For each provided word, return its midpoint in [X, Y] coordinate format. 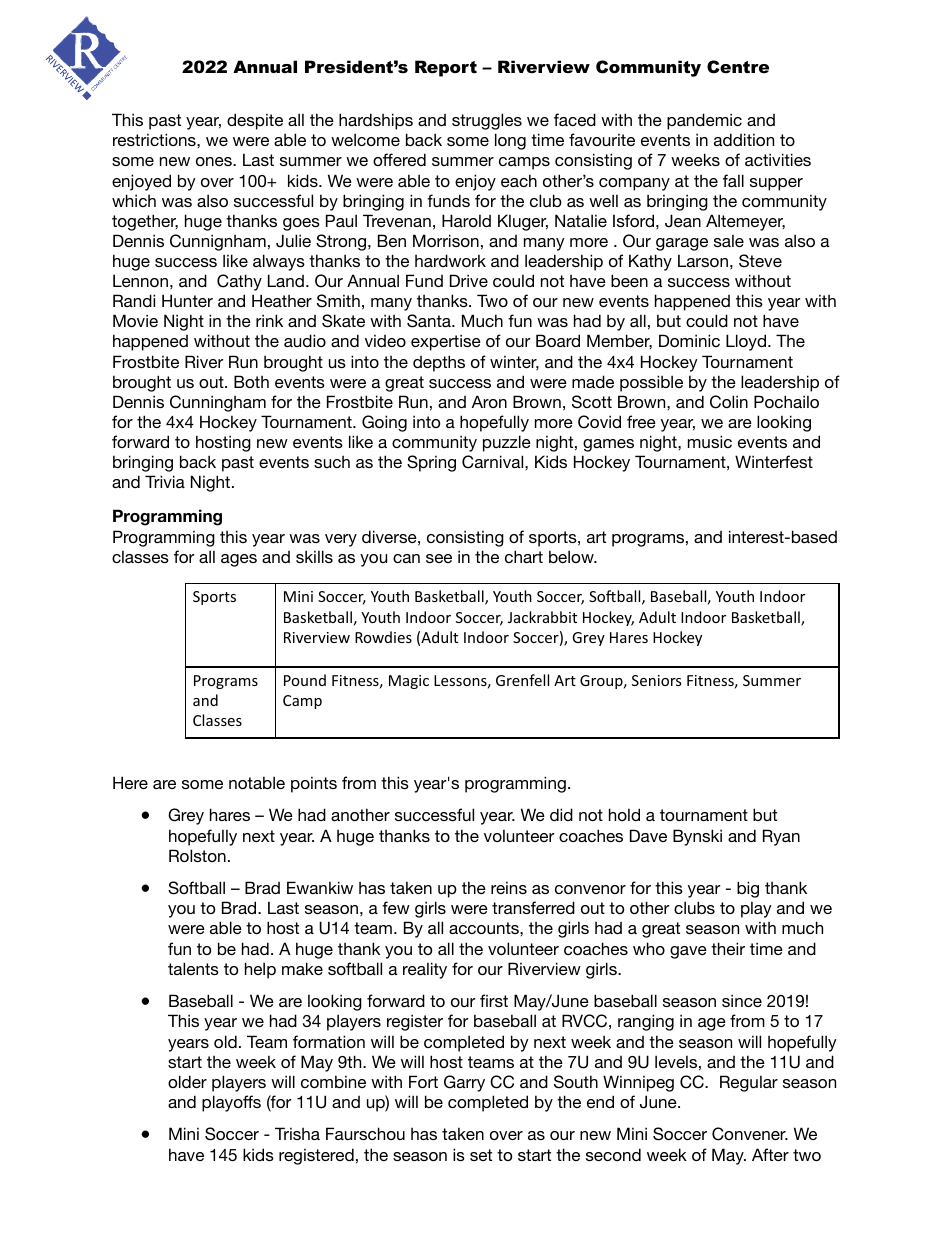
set [481, 1155]
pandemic [704, 121]
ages [239, 560]
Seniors [656, 680]
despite [255, 121]
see [439, 558]
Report [446, 68]
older [187, 1081]
